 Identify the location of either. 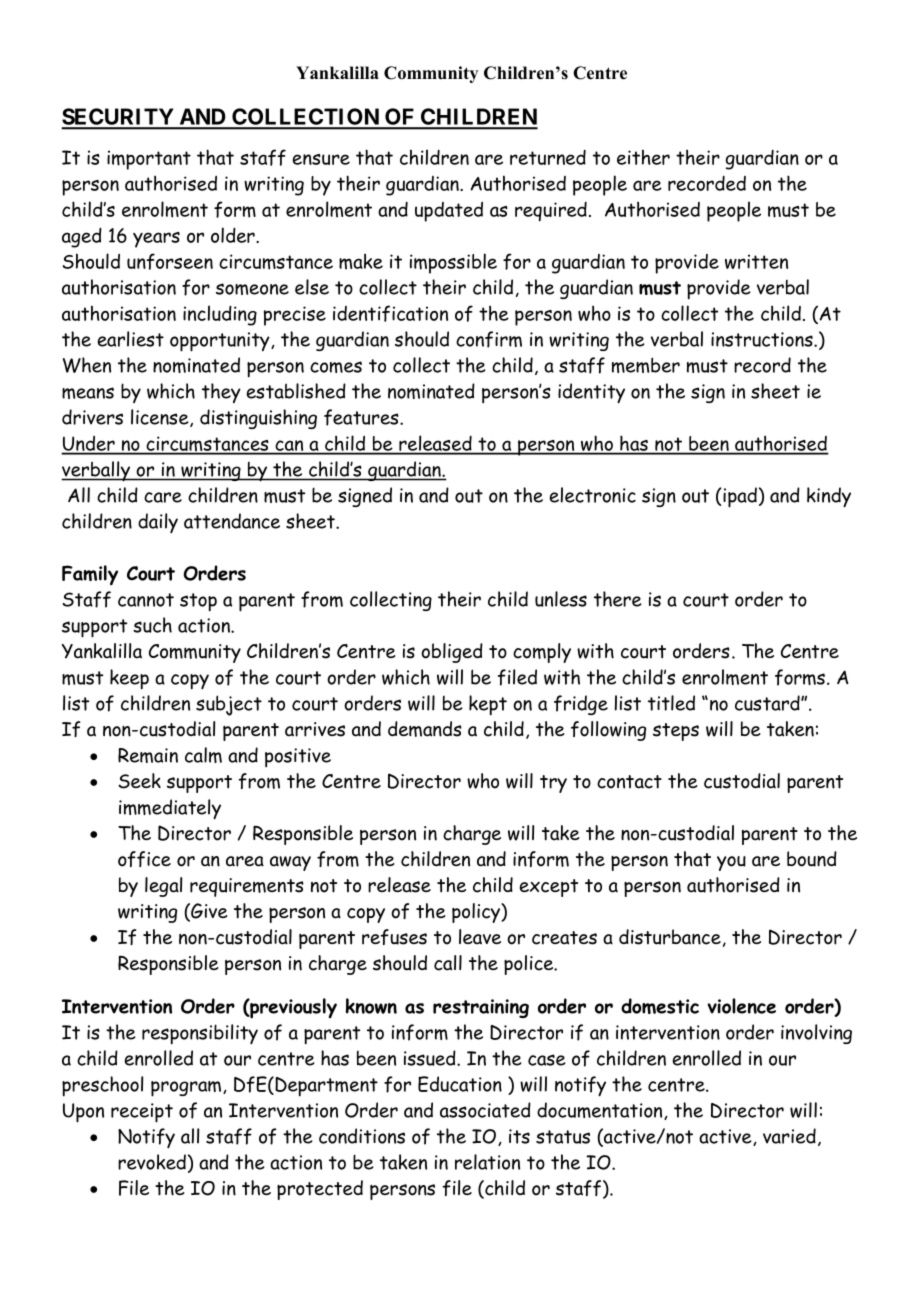
(643, 157).
